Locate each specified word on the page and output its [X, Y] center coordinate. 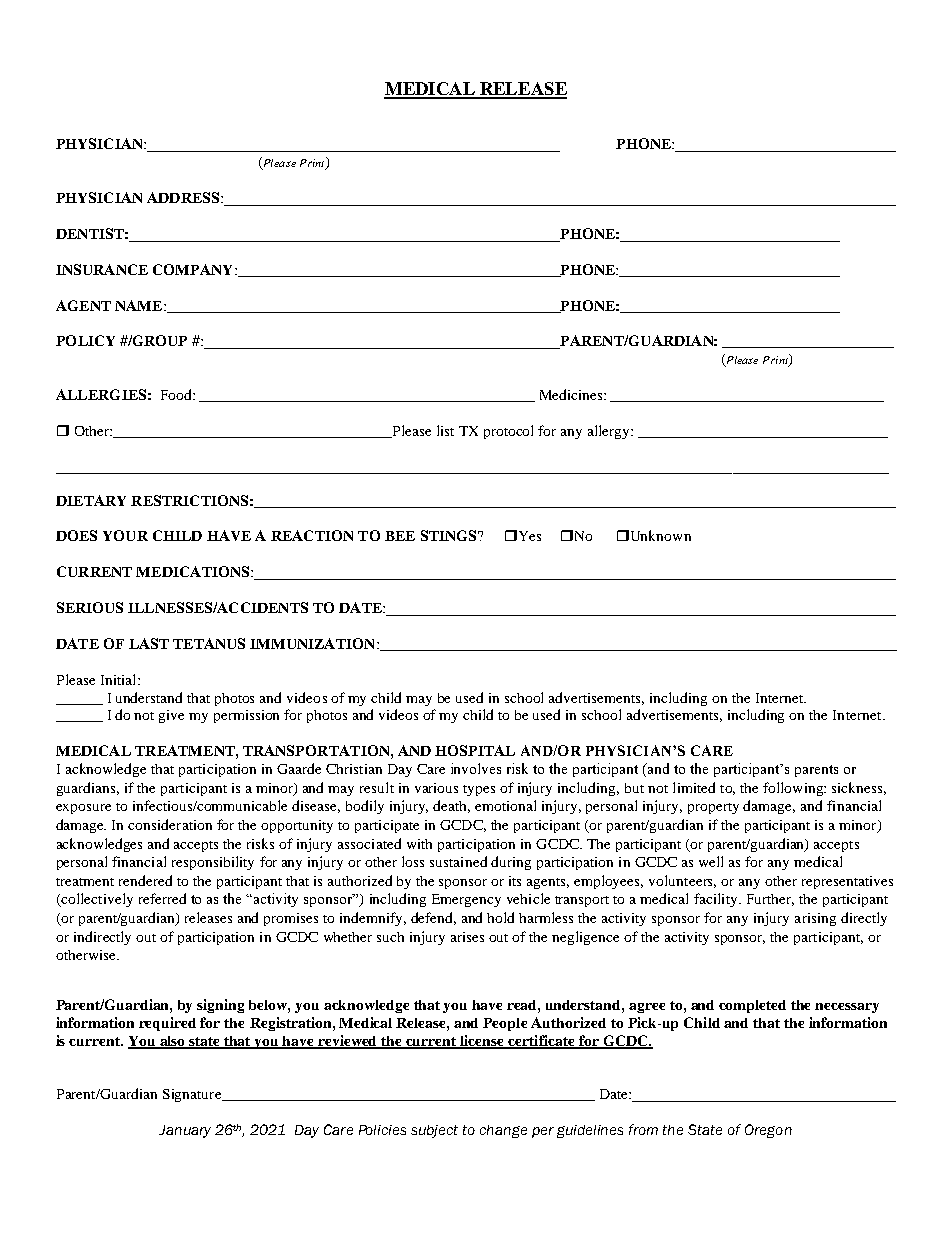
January [185, 1131]
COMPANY [192, 269]
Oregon [768, 1131]
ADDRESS [183, 197]
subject [434, 1131]
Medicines [572, 394]
